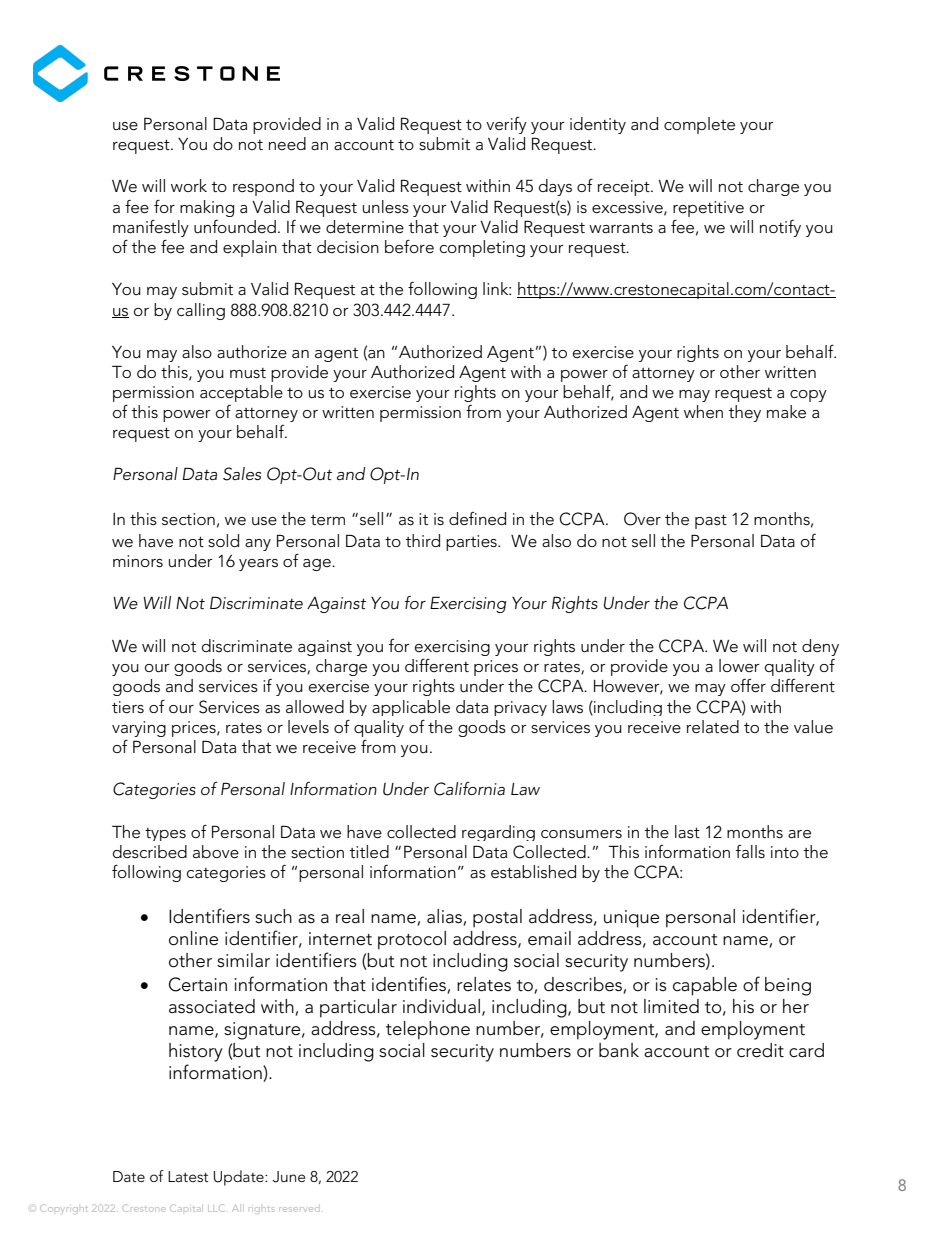 Image resolution: width=952 pixels, height=1233 pixels. I want to click on Latest, so click(188, 1176).
